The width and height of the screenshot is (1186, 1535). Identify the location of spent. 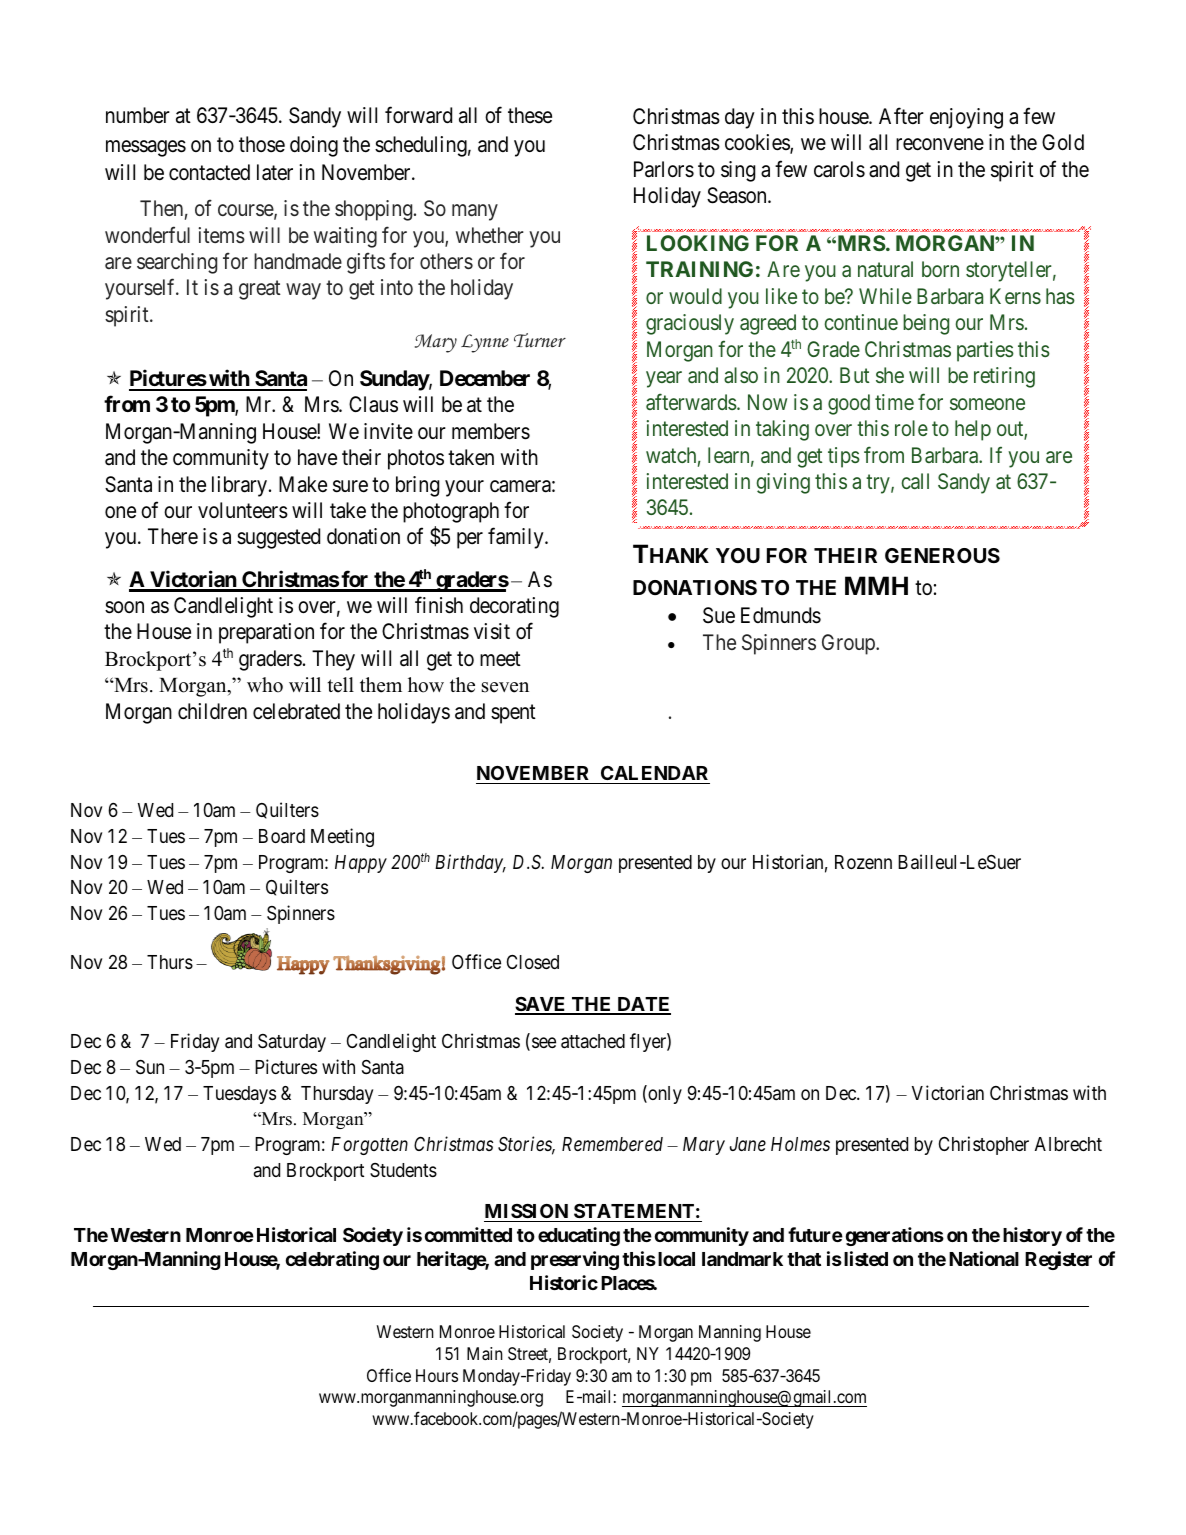
(513, 714).
